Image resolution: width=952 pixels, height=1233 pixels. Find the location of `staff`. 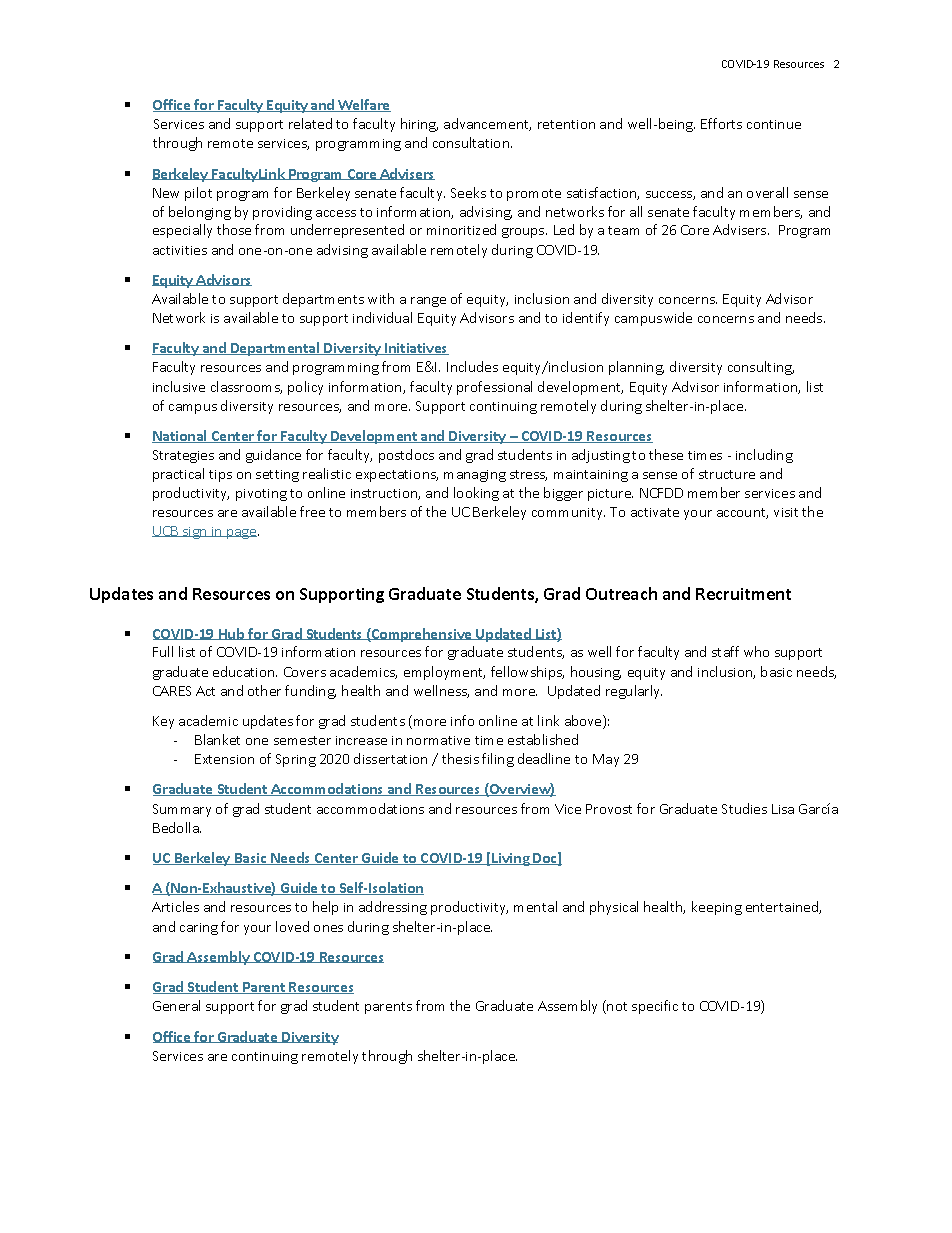

staff is located at coordinates (725, 651).
